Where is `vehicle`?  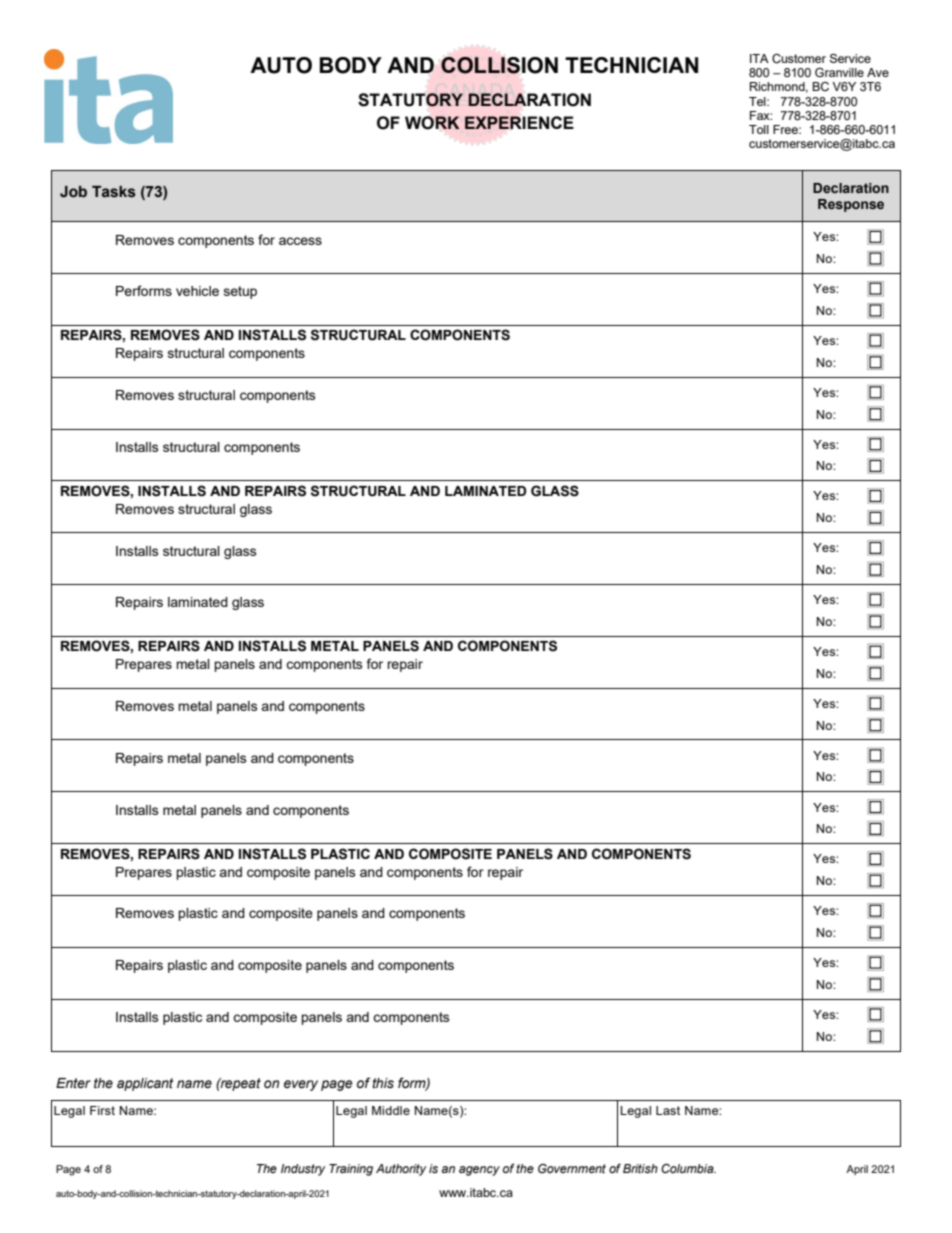 vehicle is located at coordinates (197, 291).
